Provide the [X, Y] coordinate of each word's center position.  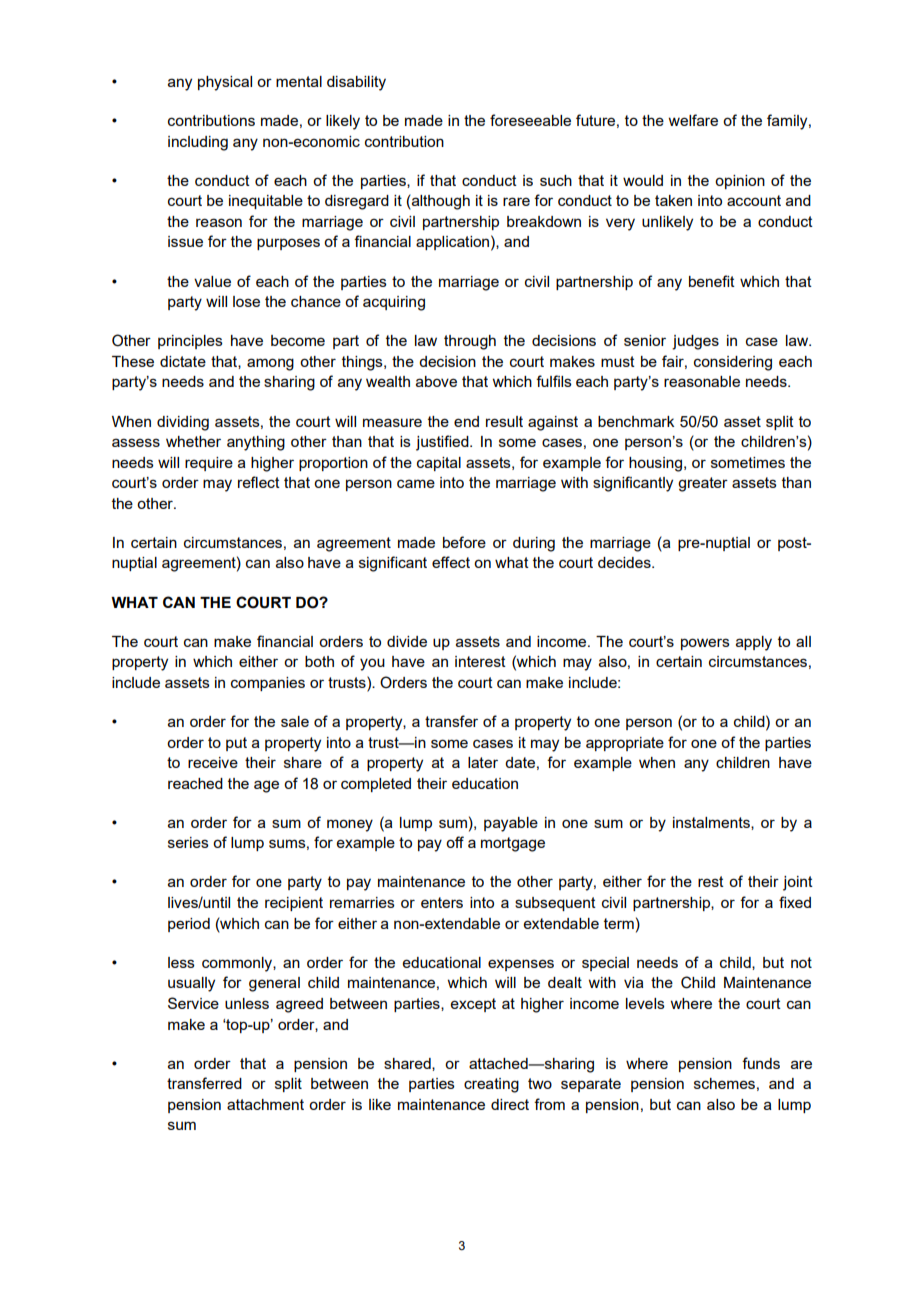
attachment [265, 1104]
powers [705, 644]
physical [225, 83]
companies [268, 684]
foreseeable [530, 120]
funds [761, 1063]
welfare [693, 120]
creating [491, 1085]
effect [451, 562]
